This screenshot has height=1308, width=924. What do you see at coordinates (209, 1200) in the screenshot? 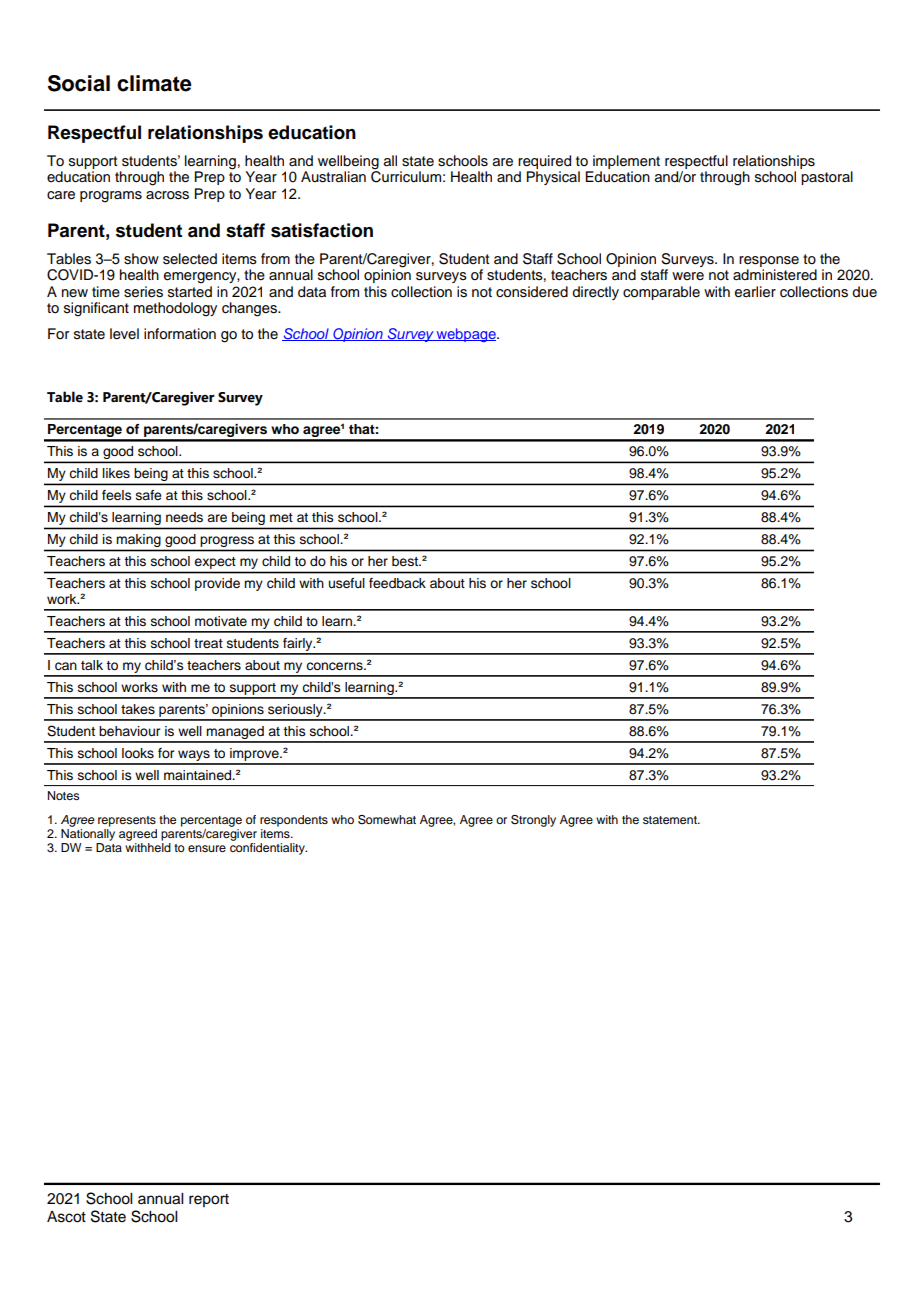
I see `report` at bounding box center [209, 1200].
